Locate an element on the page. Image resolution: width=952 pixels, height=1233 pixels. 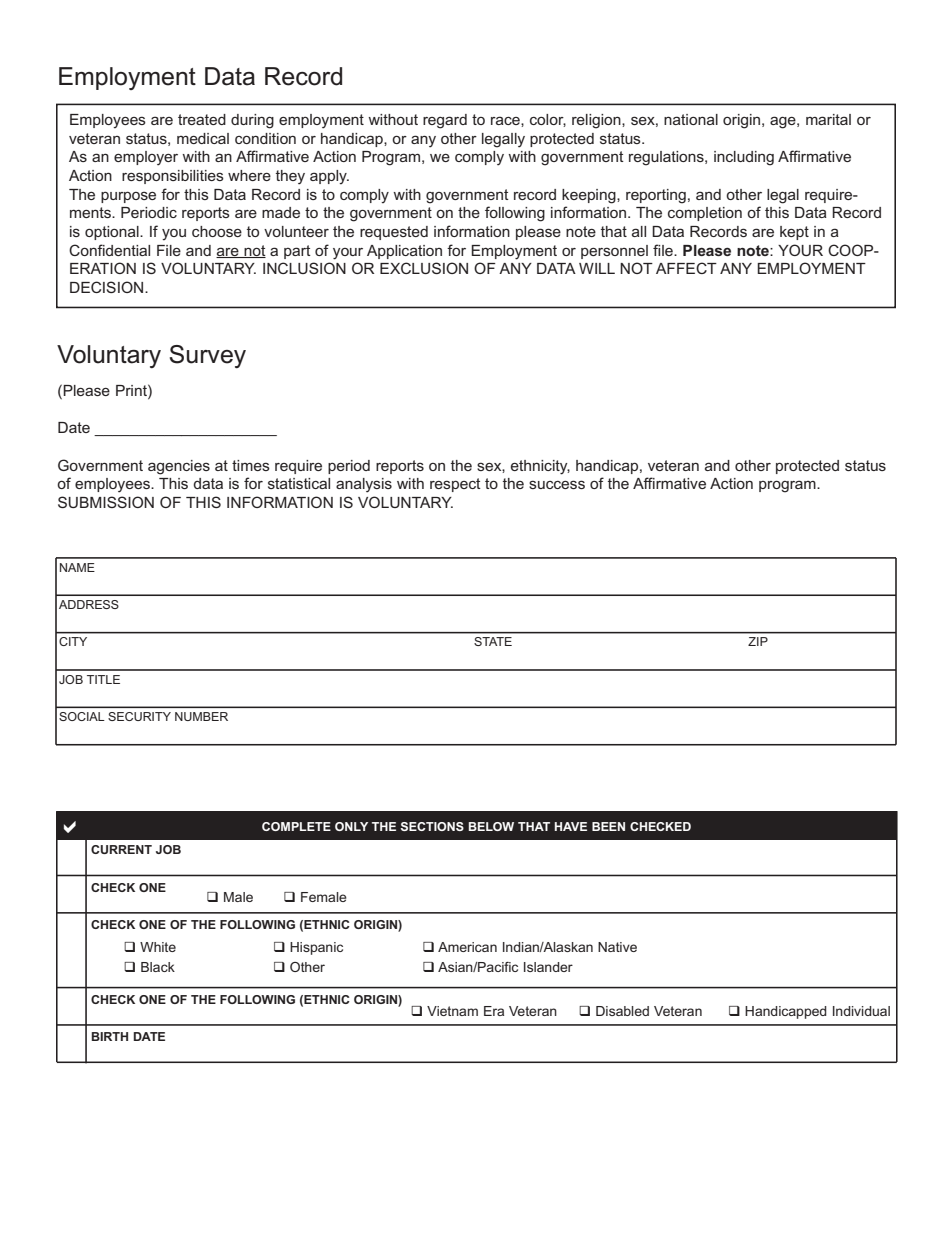
regard is located at coordinates (445, 121).
